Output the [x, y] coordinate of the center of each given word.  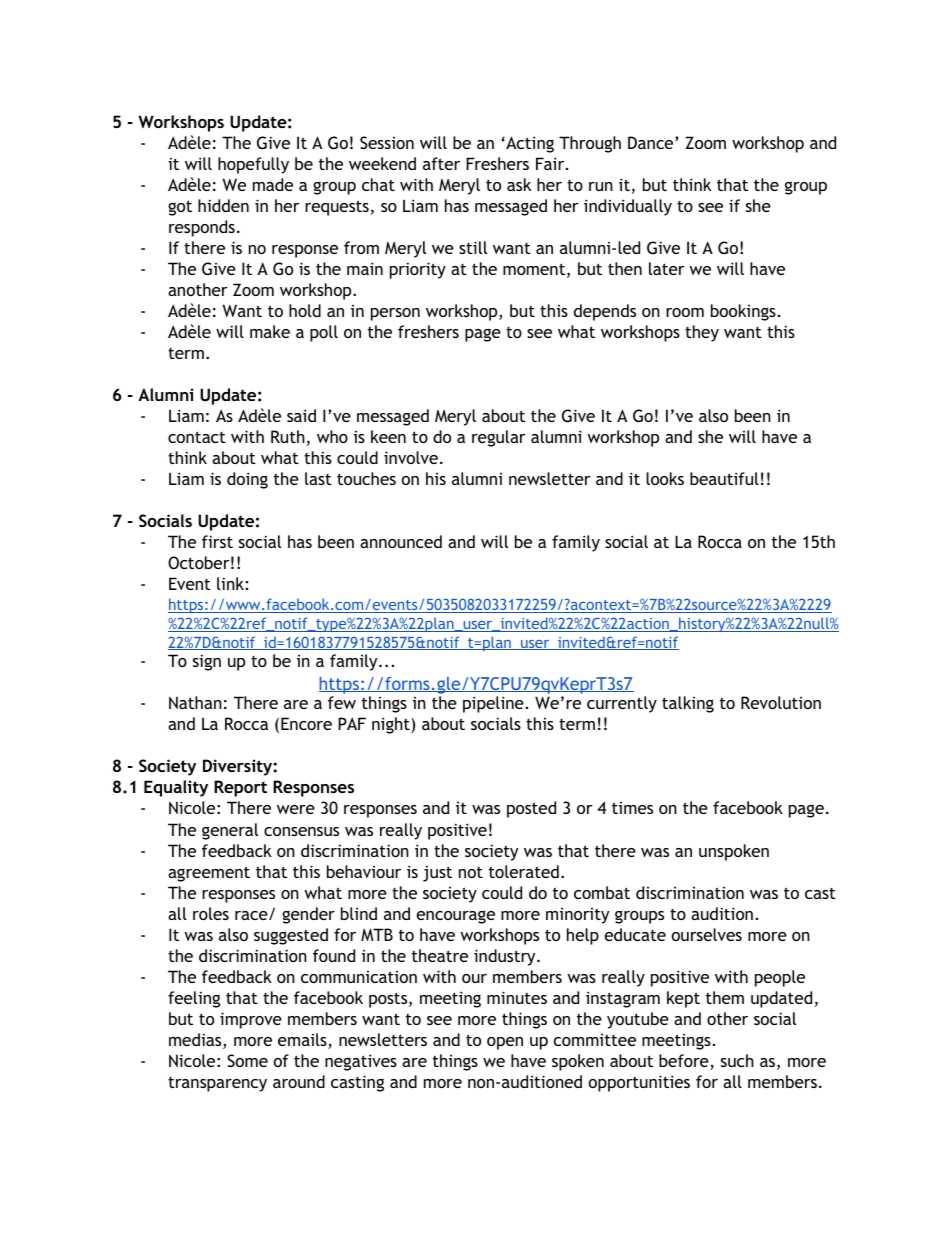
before [685, 1062]
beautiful [724, 478]
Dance [652, 142]
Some [247, 1060]
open [505, 1043]
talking [688, 704]
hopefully [253, 165]
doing [247, 480]
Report [240, 788]
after [441, 163]
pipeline [493, 704]
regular [499, 438]
